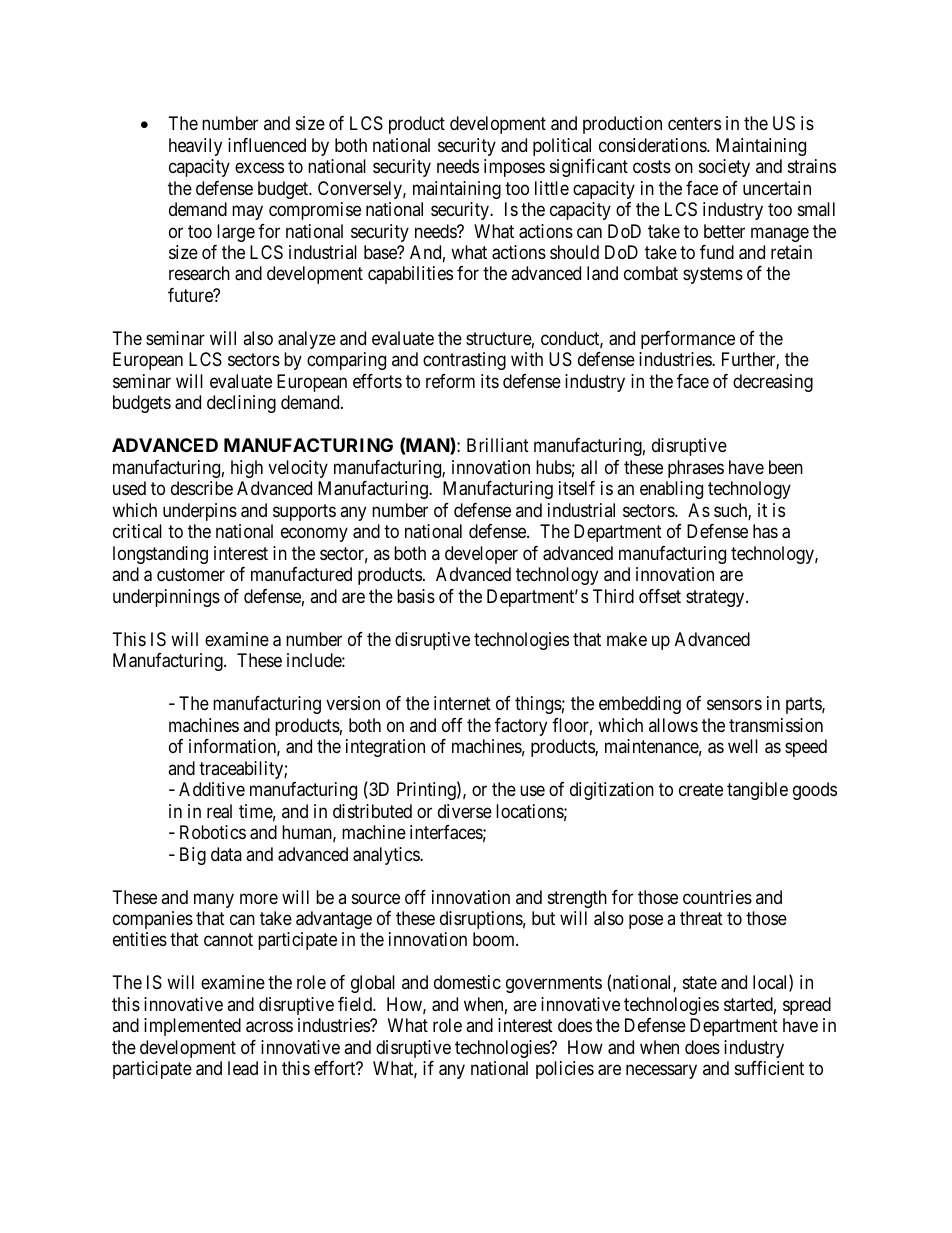 The image size is (952, 1233). I want to click on decreasing, so click(773, 383).
